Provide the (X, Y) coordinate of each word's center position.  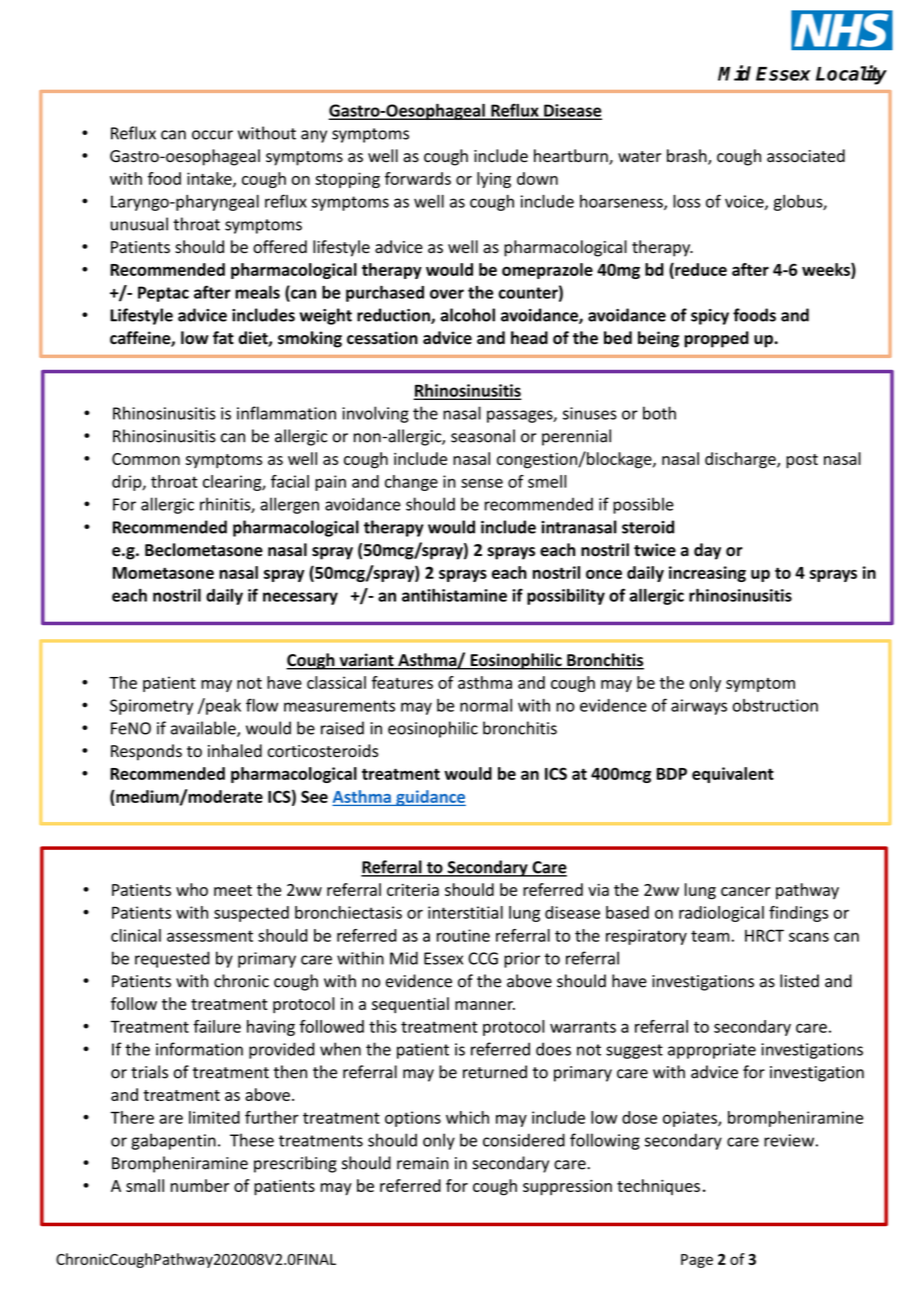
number (200, 1185)
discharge (741, 460)
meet (233, 890)
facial (290, 481)
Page (697, 1261)
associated (806, 156)
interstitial (465, 912)
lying (494, 180)
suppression (567, 1188)
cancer (746, 891)
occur (212, 135)
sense (482, 483)
